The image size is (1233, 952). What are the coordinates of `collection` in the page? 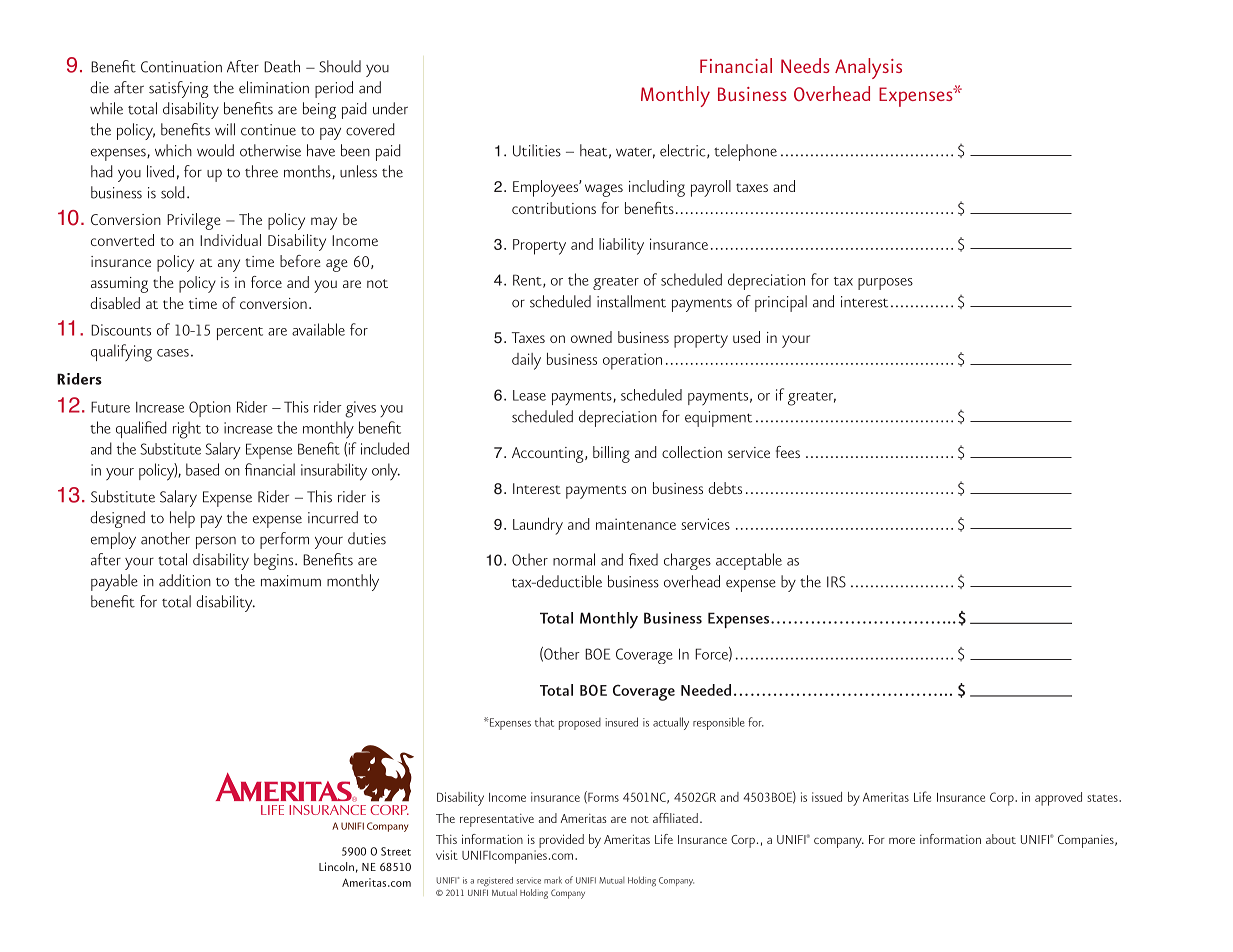 It's located at (692, 452).
